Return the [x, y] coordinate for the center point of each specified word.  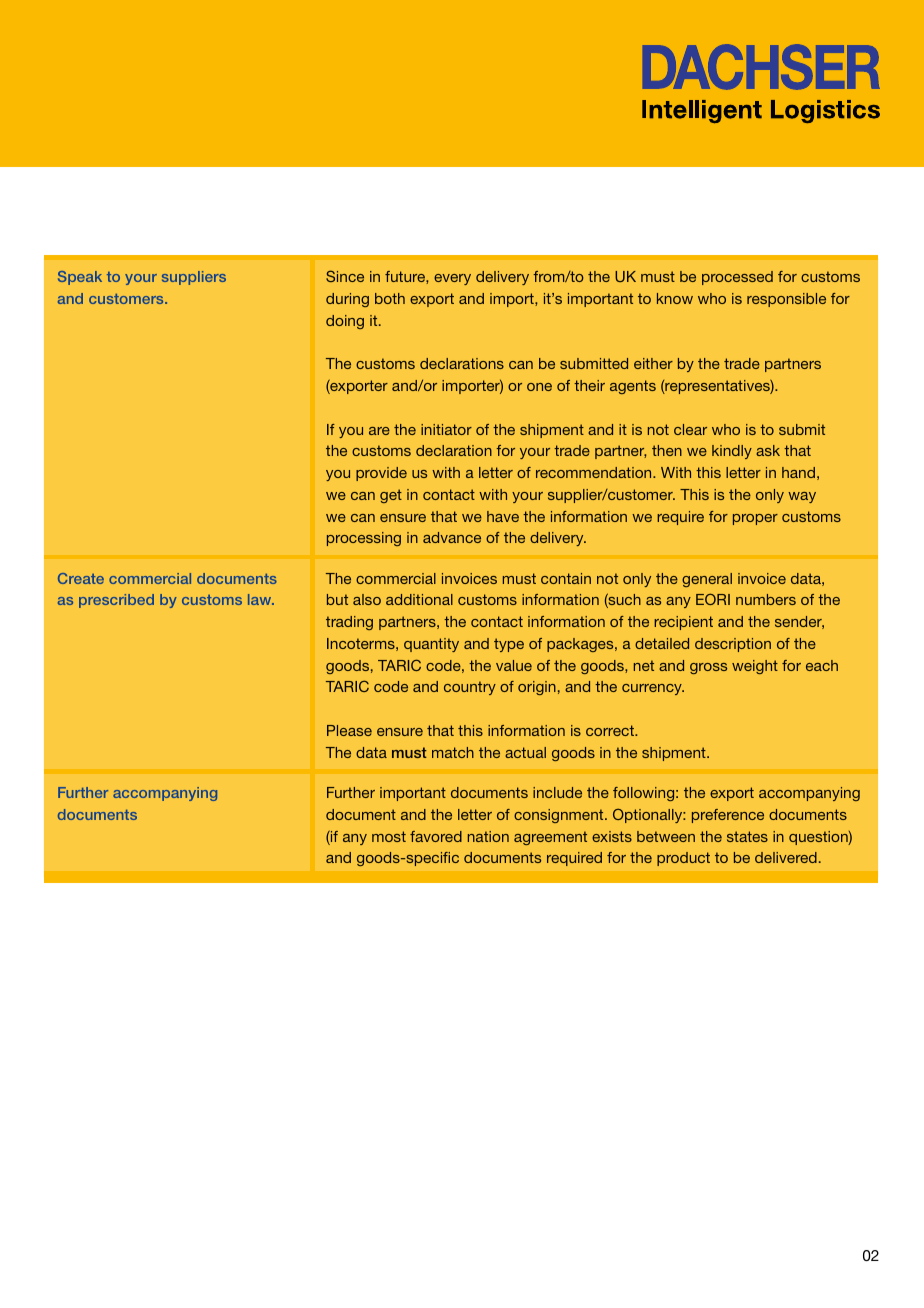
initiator [446, 429]
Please [349, 730]
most [389, 836]
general [707, 580]
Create [81, 578]
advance [452, 537]
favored [436, 836]
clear [690, 429]
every [452, 279]
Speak [80, 278]
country [470, 688]
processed [737, 278]
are [379, 431]
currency [653, 689]
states [747, 836]
